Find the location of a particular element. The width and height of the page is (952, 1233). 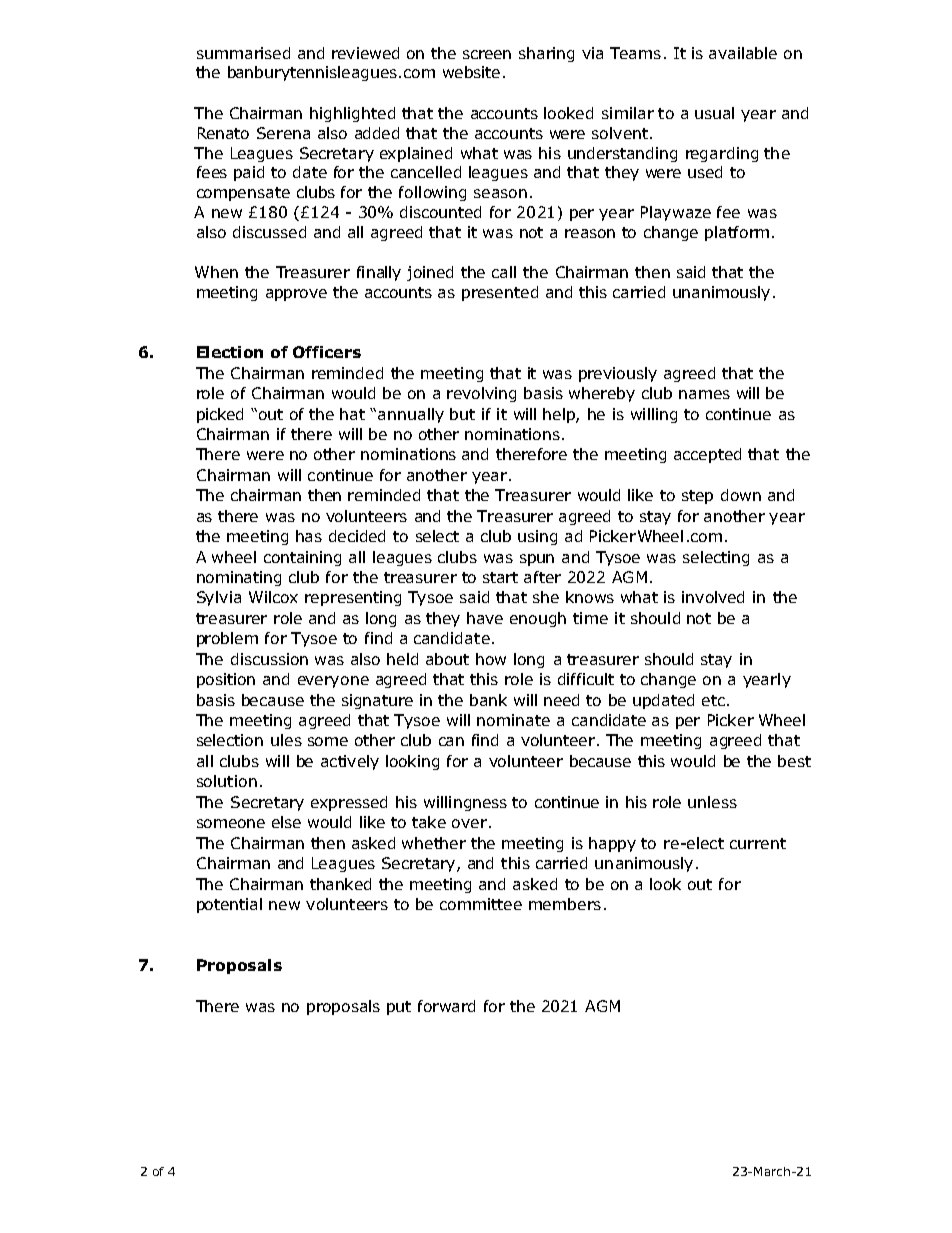

revolving is located at coordinates (481, 394).
